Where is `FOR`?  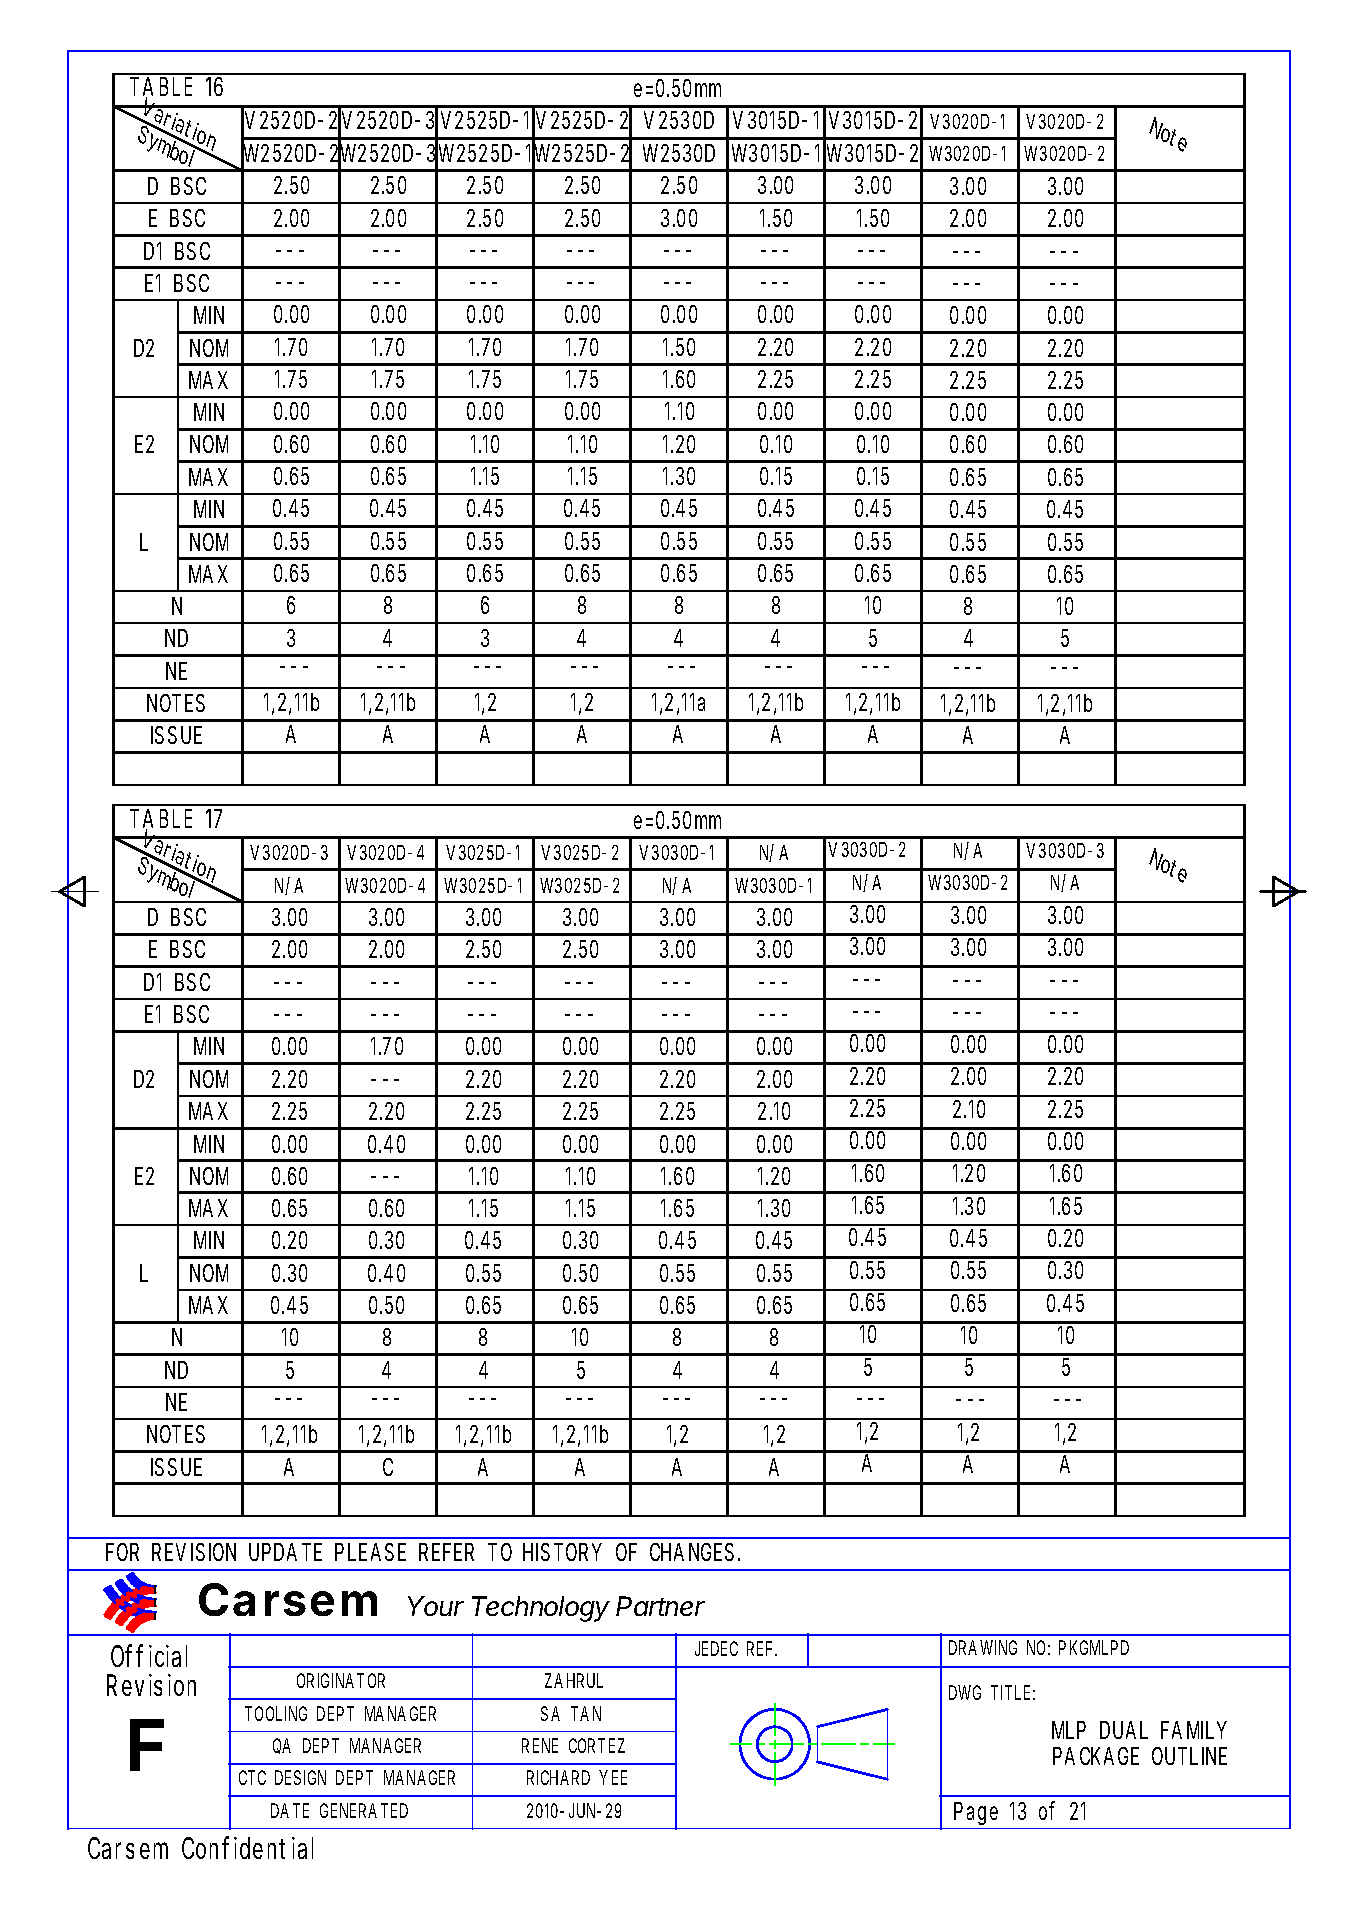 FOR is located at coordinates (122, 1552).
